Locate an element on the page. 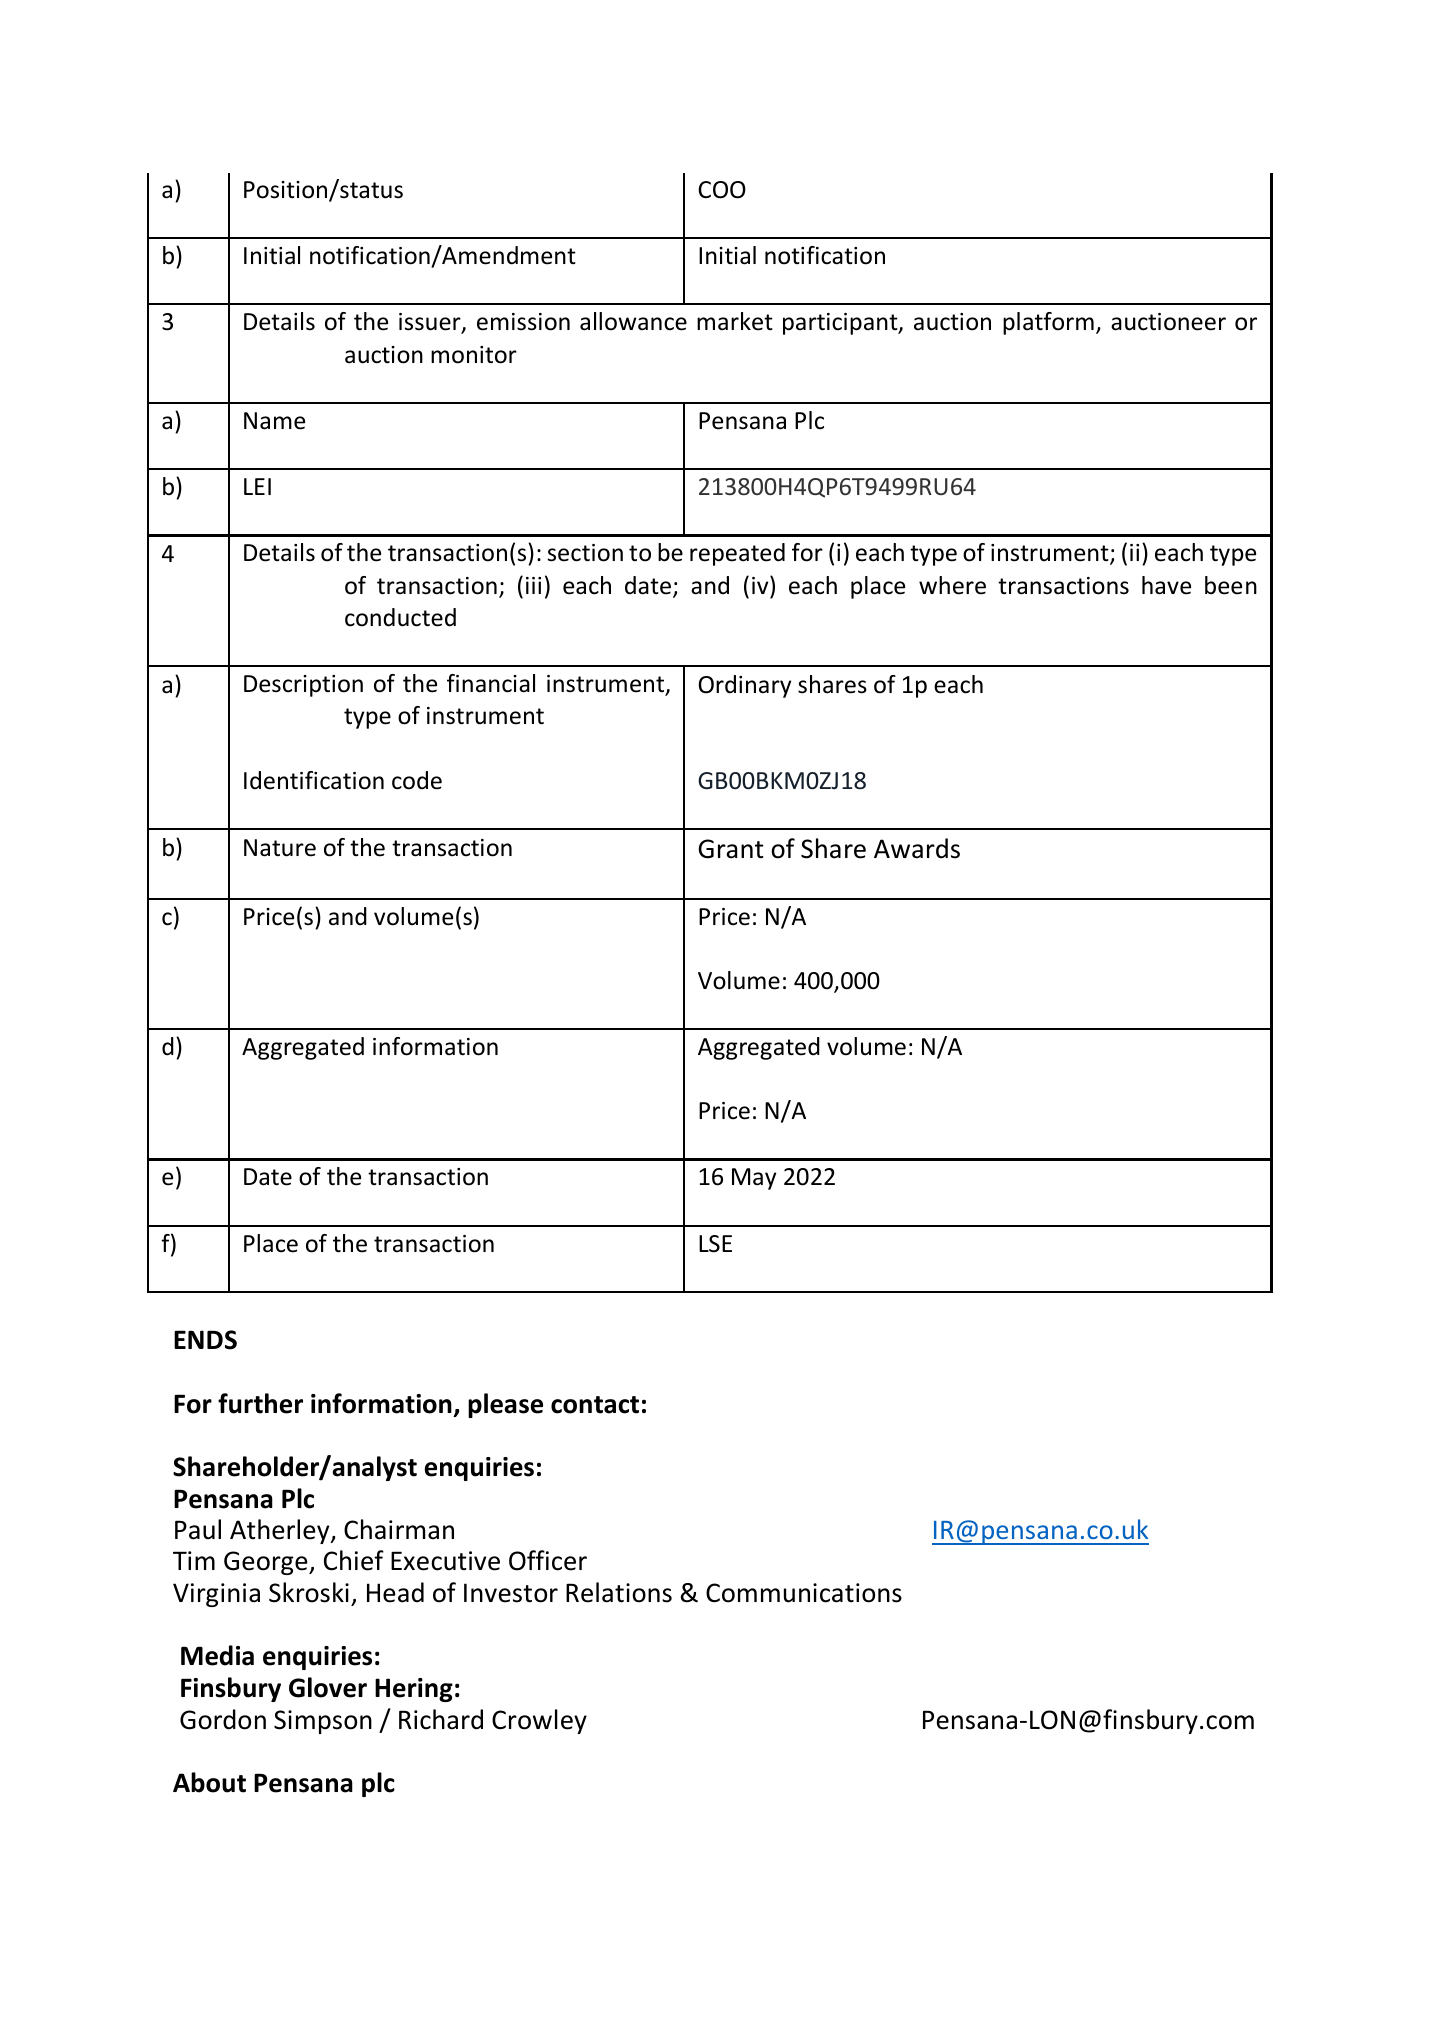 This document has width=1429, height=2021. platform is located at coordinates (1048, 323).
